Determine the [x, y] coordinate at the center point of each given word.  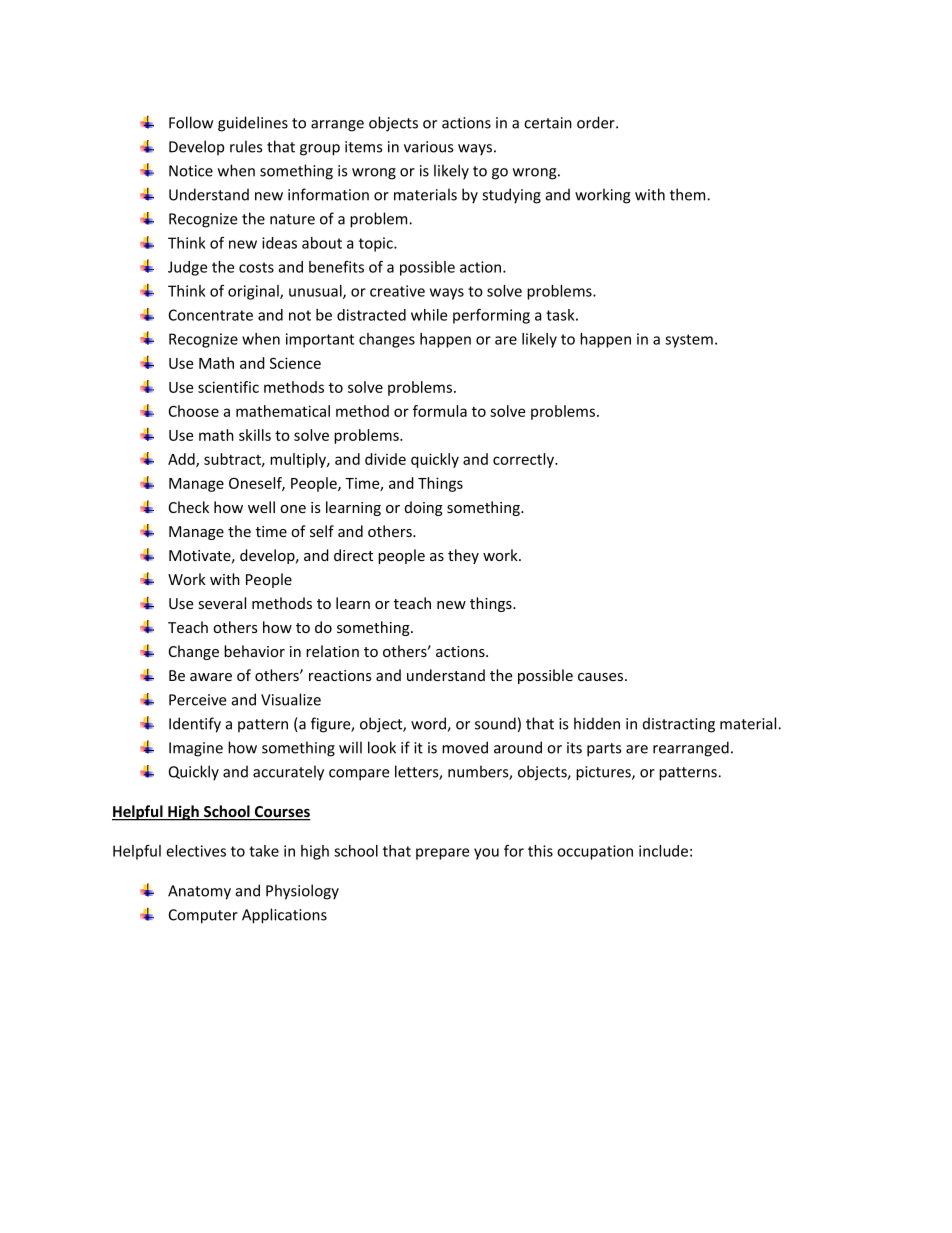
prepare [442, 854]
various [428, 147]
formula [440, 411]
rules [246, 146]
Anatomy [199, 892]
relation [332, 651]
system [689, 341]
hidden [597, 723]
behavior [254, 651]
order [597, 122]
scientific [228, 387]
